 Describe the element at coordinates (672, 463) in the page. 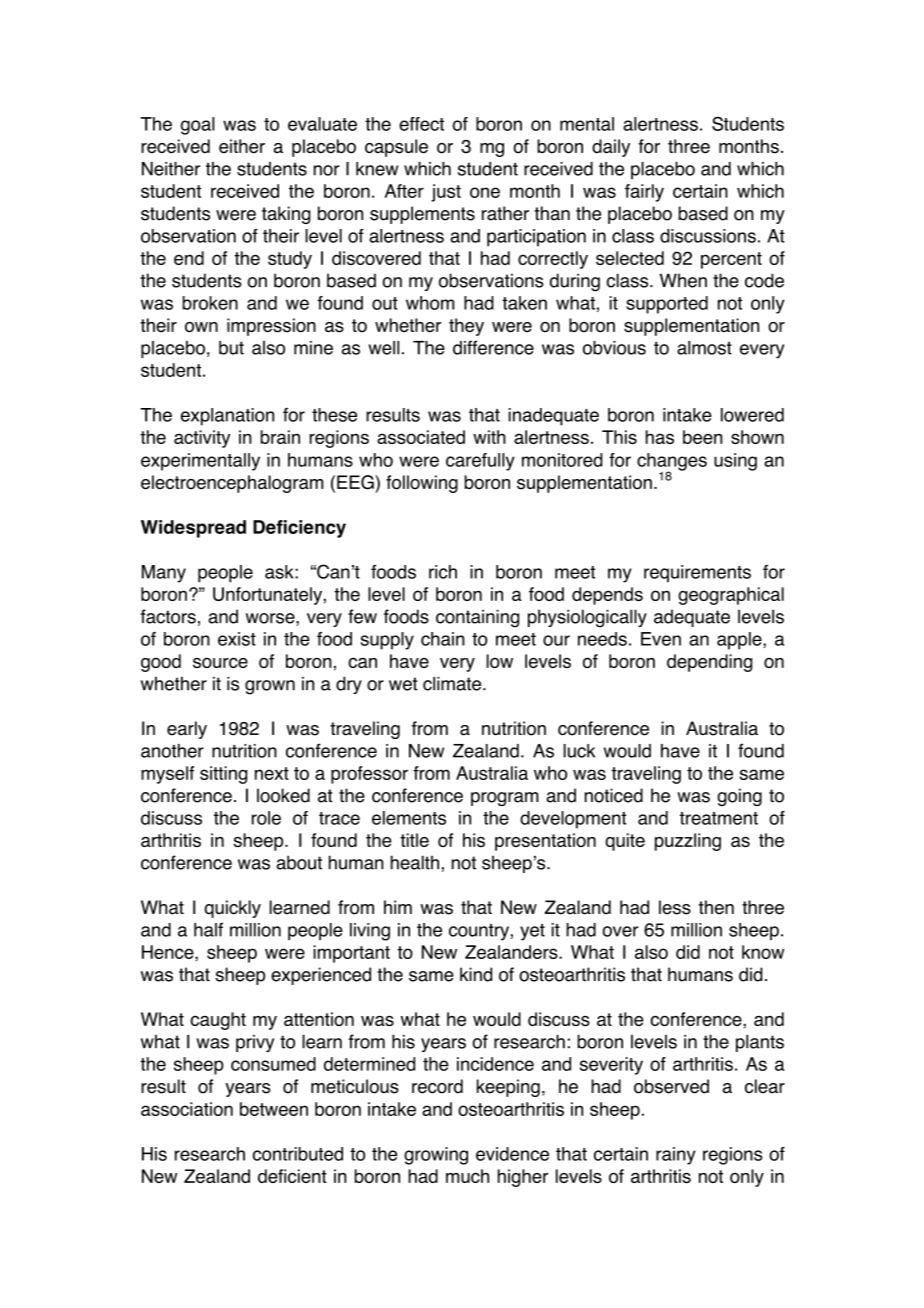

I see `changes` at that location.
